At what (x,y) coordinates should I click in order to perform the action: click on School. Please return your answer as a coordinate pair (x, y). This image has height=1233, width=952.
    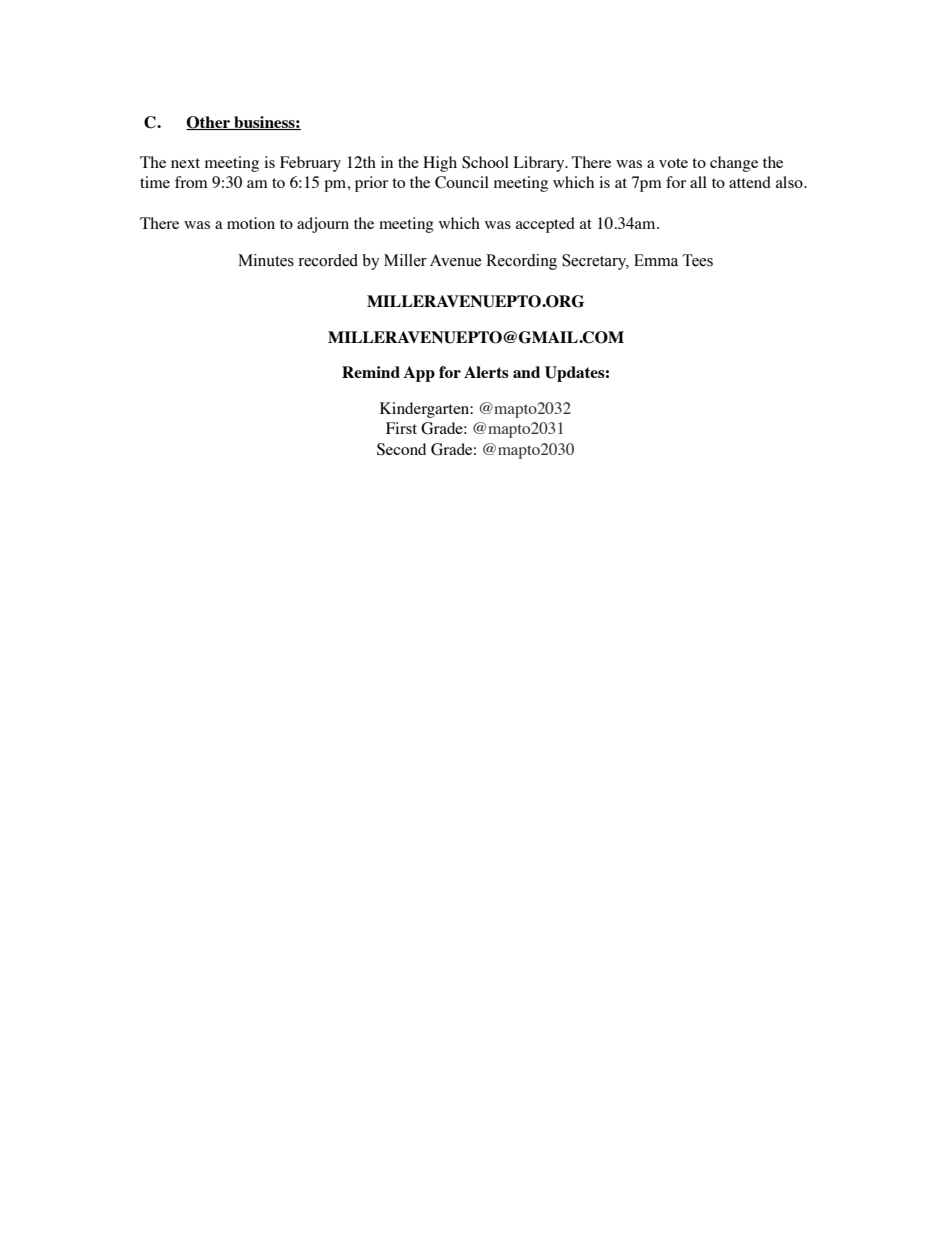
    Looking at the image, I should click on (485, 162).
